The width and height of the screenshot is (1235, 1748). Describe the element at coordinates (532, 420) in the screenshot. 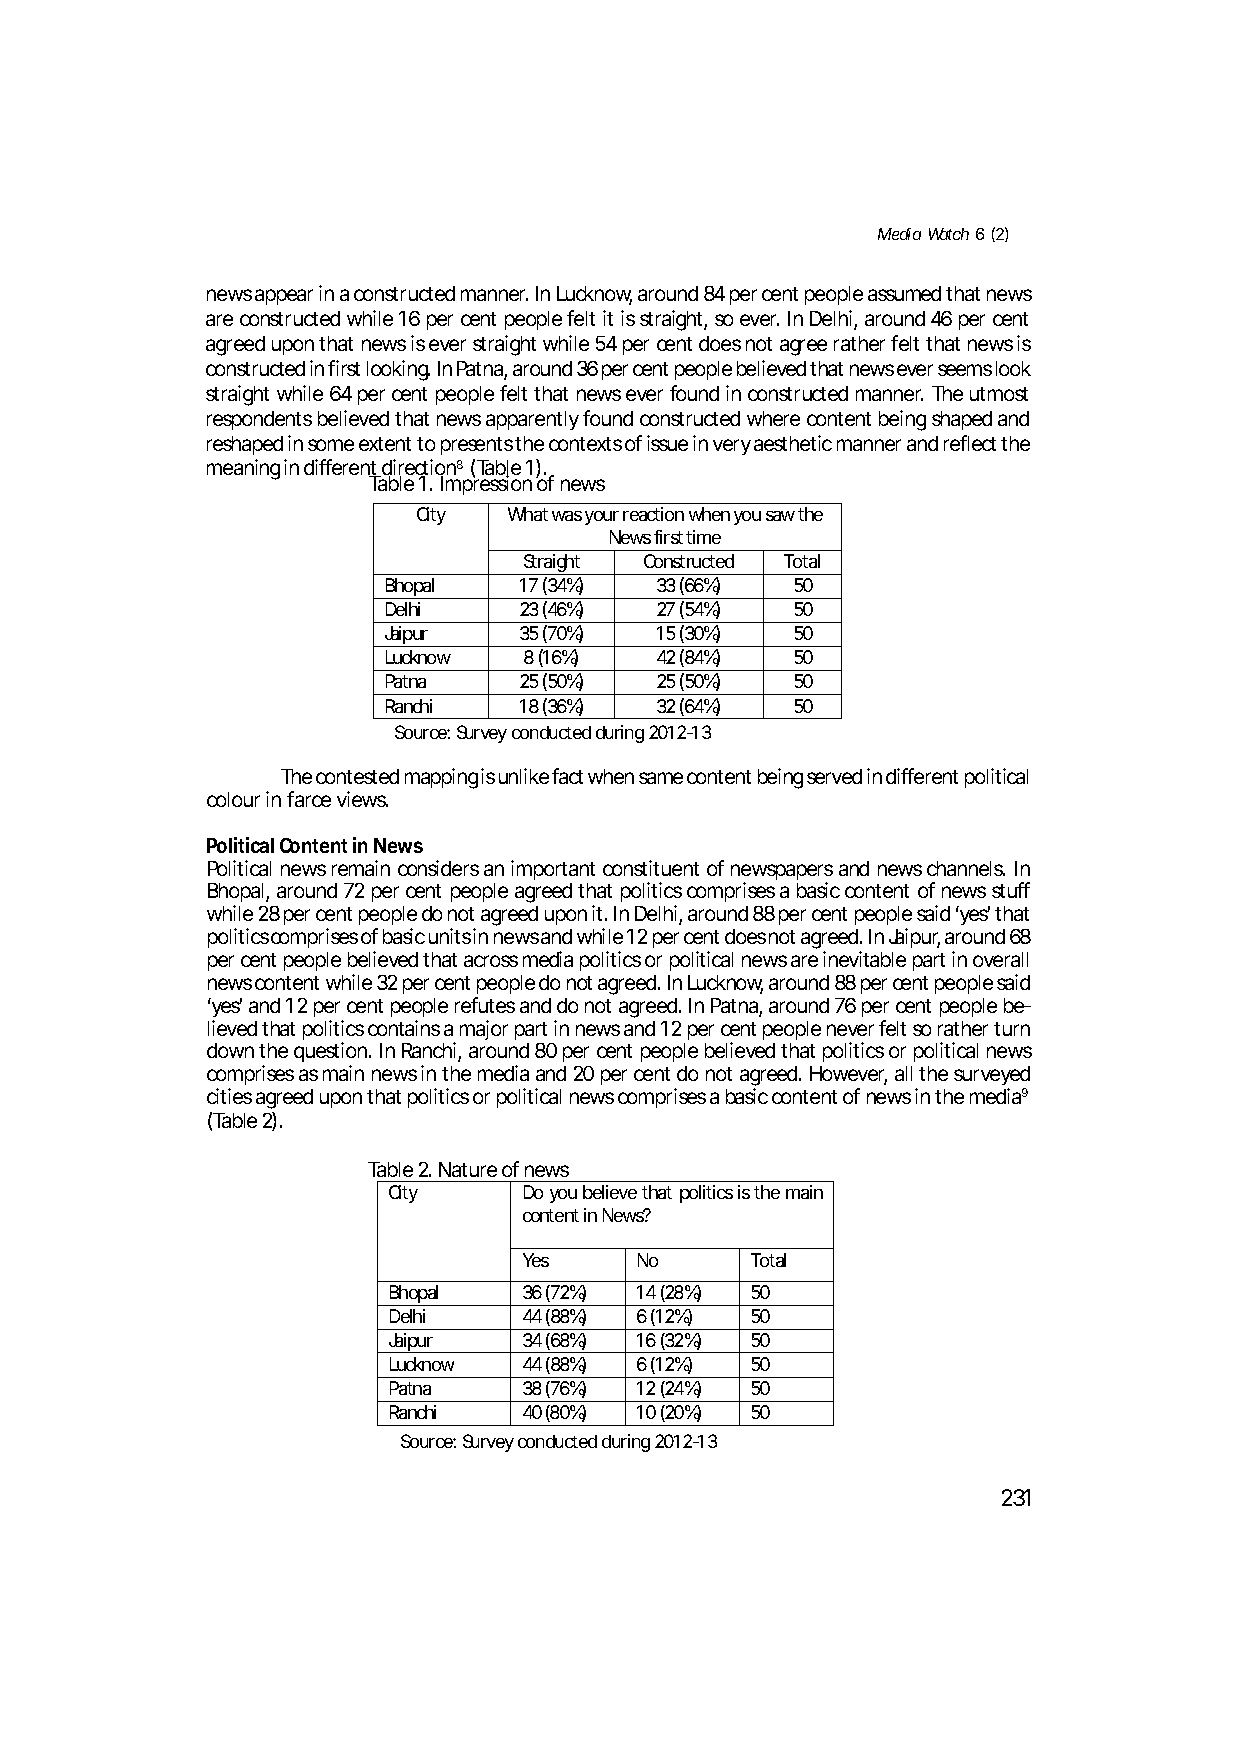

I see `apparently` at that location.
